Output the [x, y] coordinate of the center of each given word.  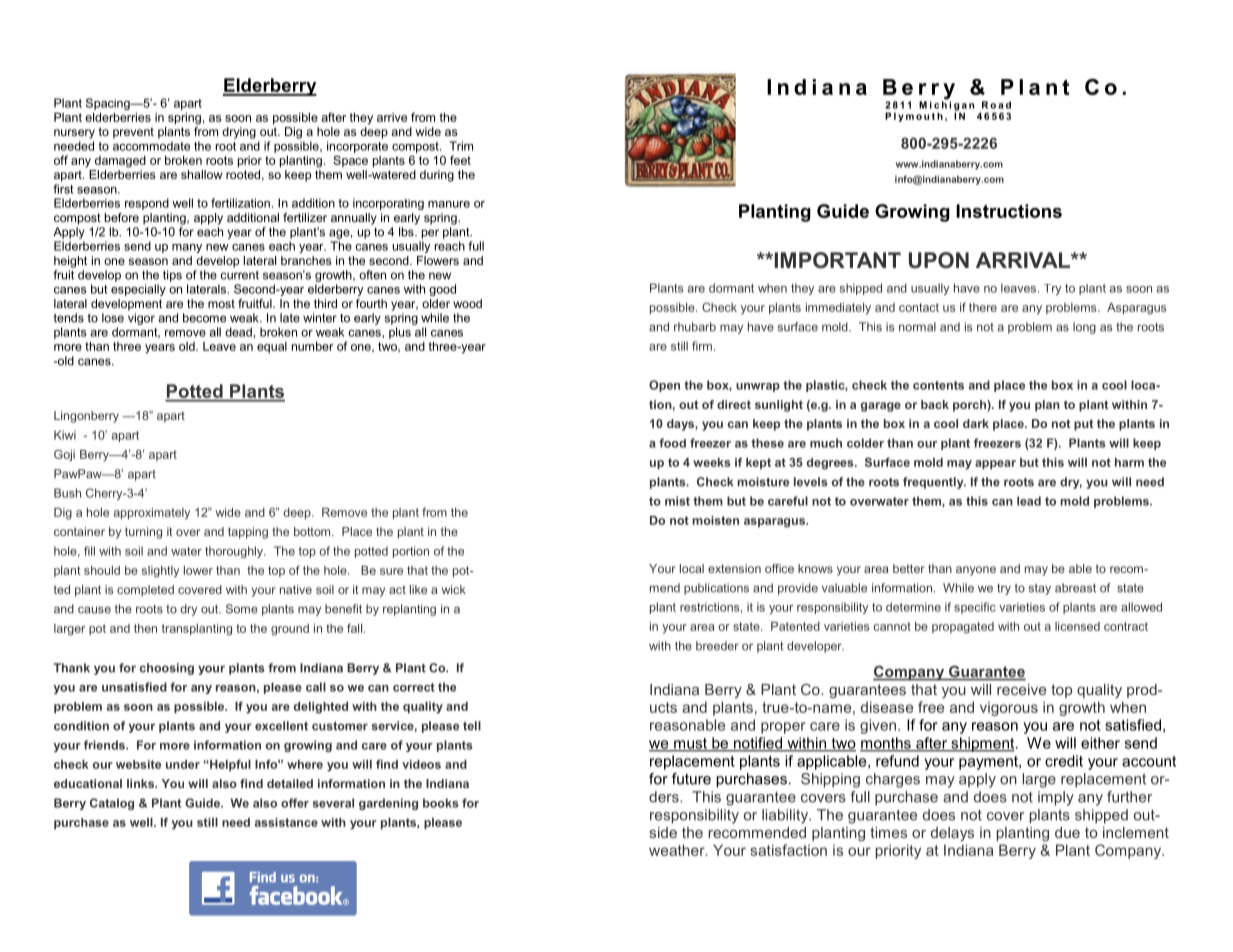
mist [677, 501]
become [204, 318]
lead [1029, 501]
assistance [286, 822]
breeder [717, 646]
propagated [963, 628]
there [983, 307]
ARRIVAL [1024, 260]
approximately [152, 514]
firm [702, 346]
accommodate [151, 146]
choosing [167, 669]
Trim [461, 146]
